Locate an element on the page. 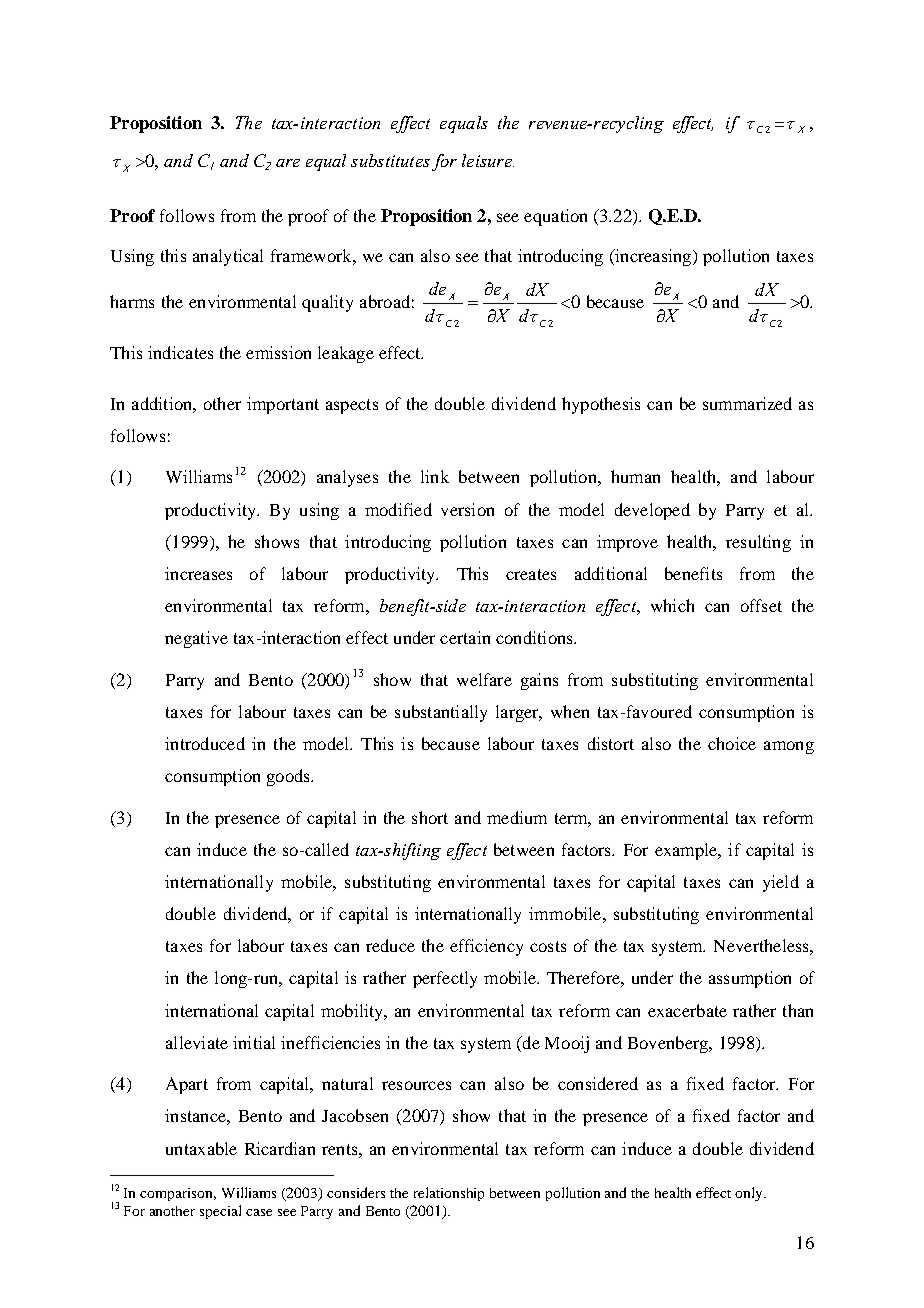 The width and height of the image is (924, 1308). increasing is located at coordinates (653, 257).
